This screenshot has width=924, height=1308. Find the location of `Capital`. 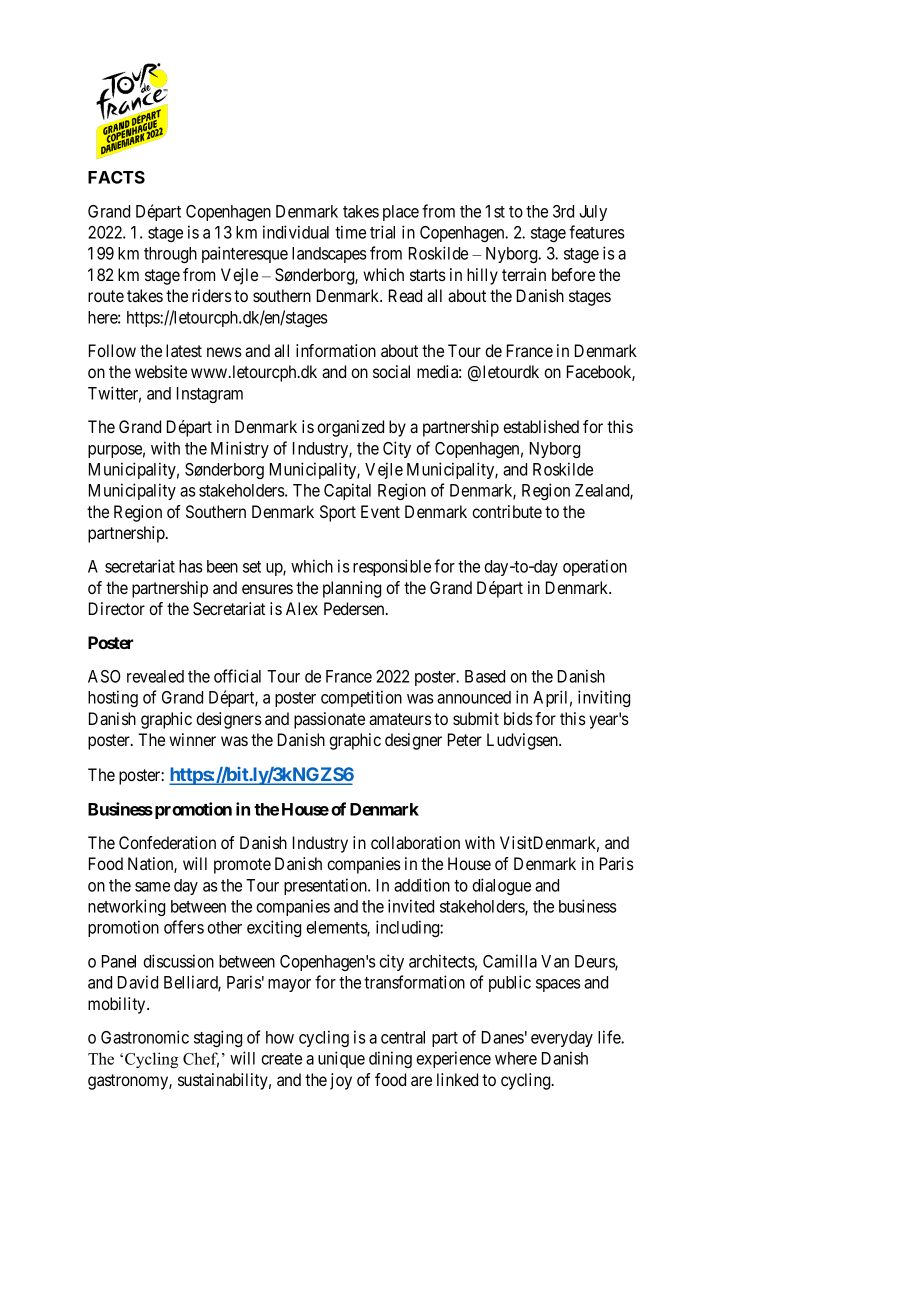

Capital is located at coordinates (347, 491).
